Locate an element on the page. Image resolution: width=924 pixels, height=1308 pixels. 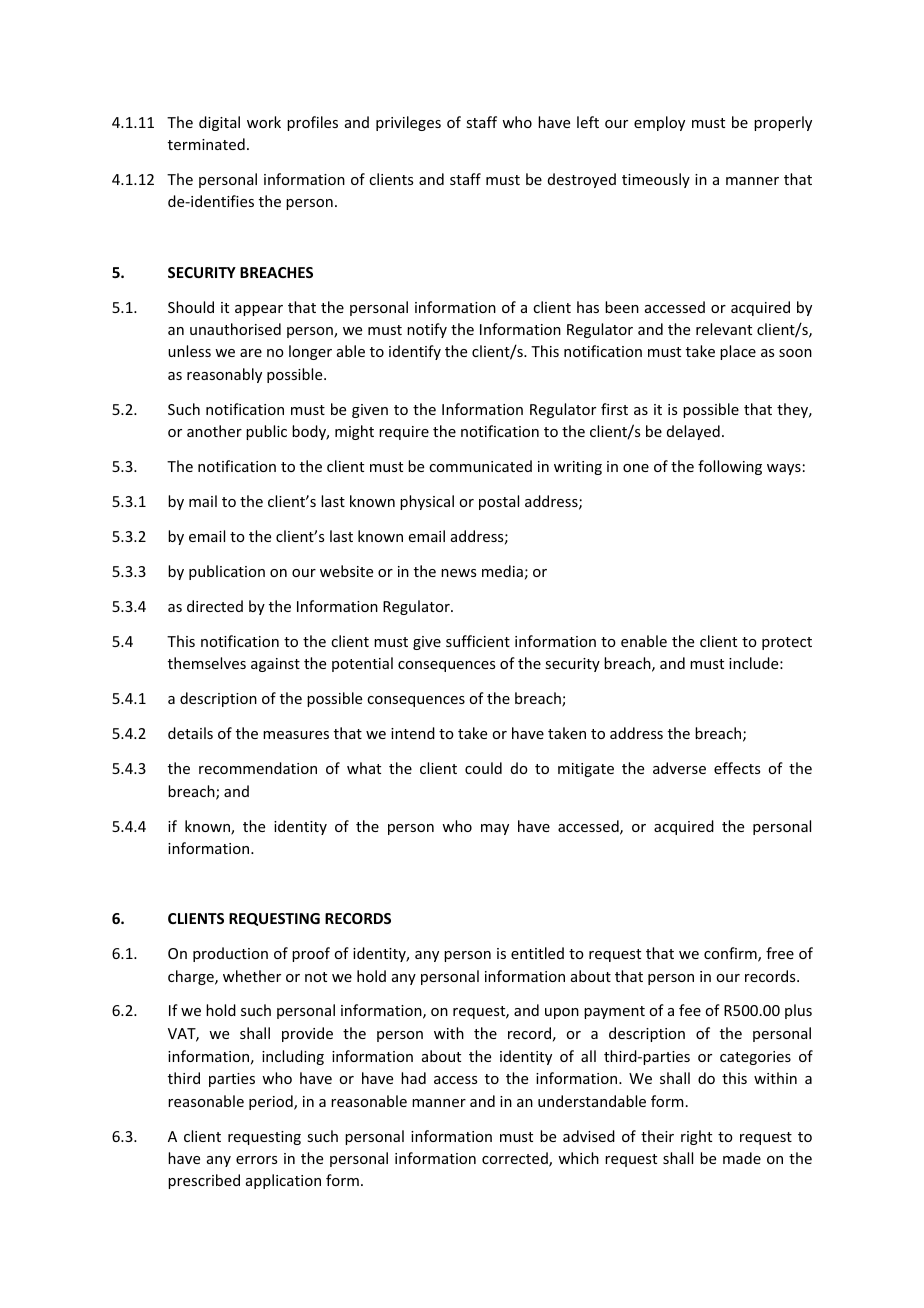
corrected is located at coordinates (516, 1159).
